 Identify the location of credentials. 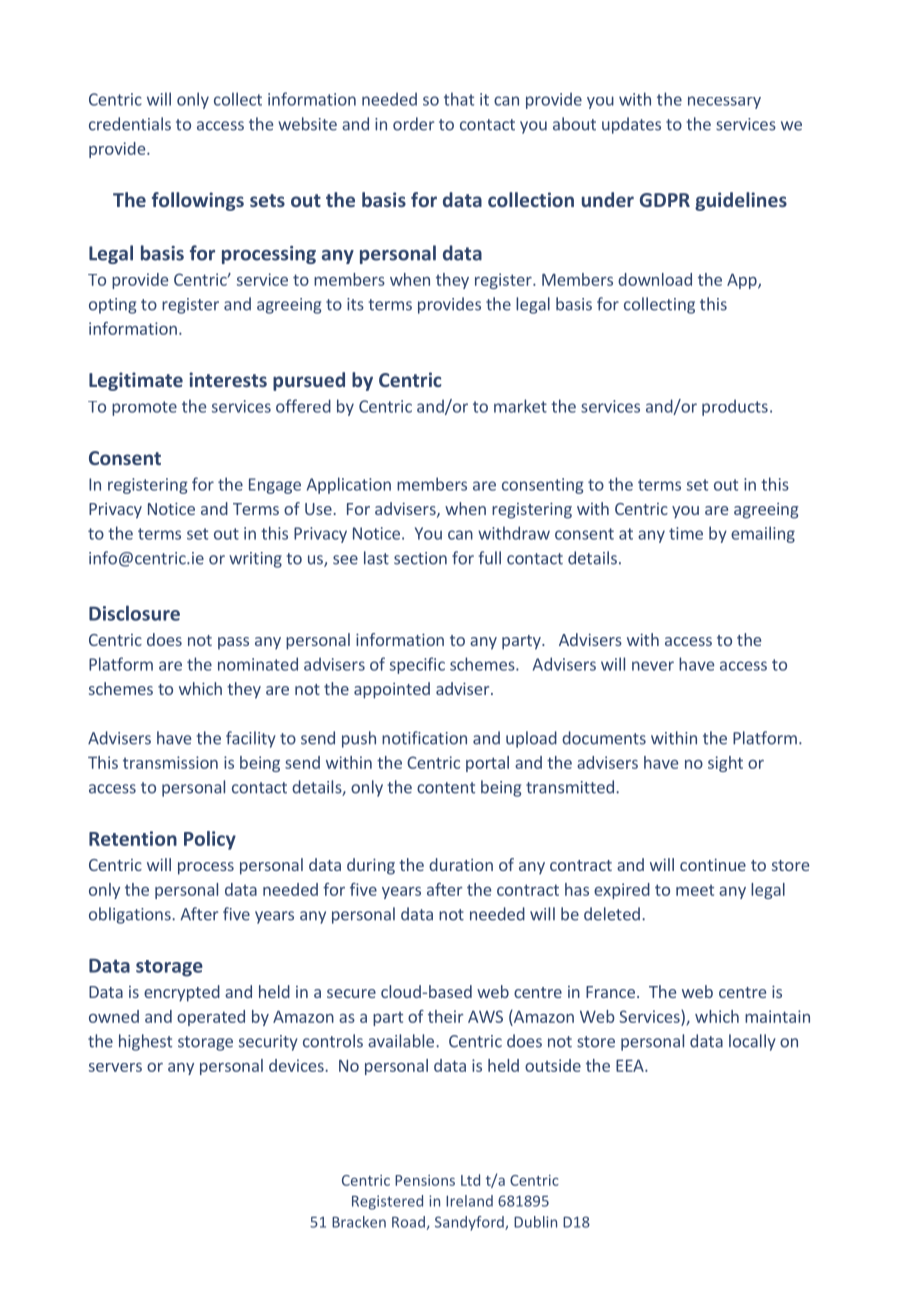
(130, 124).
